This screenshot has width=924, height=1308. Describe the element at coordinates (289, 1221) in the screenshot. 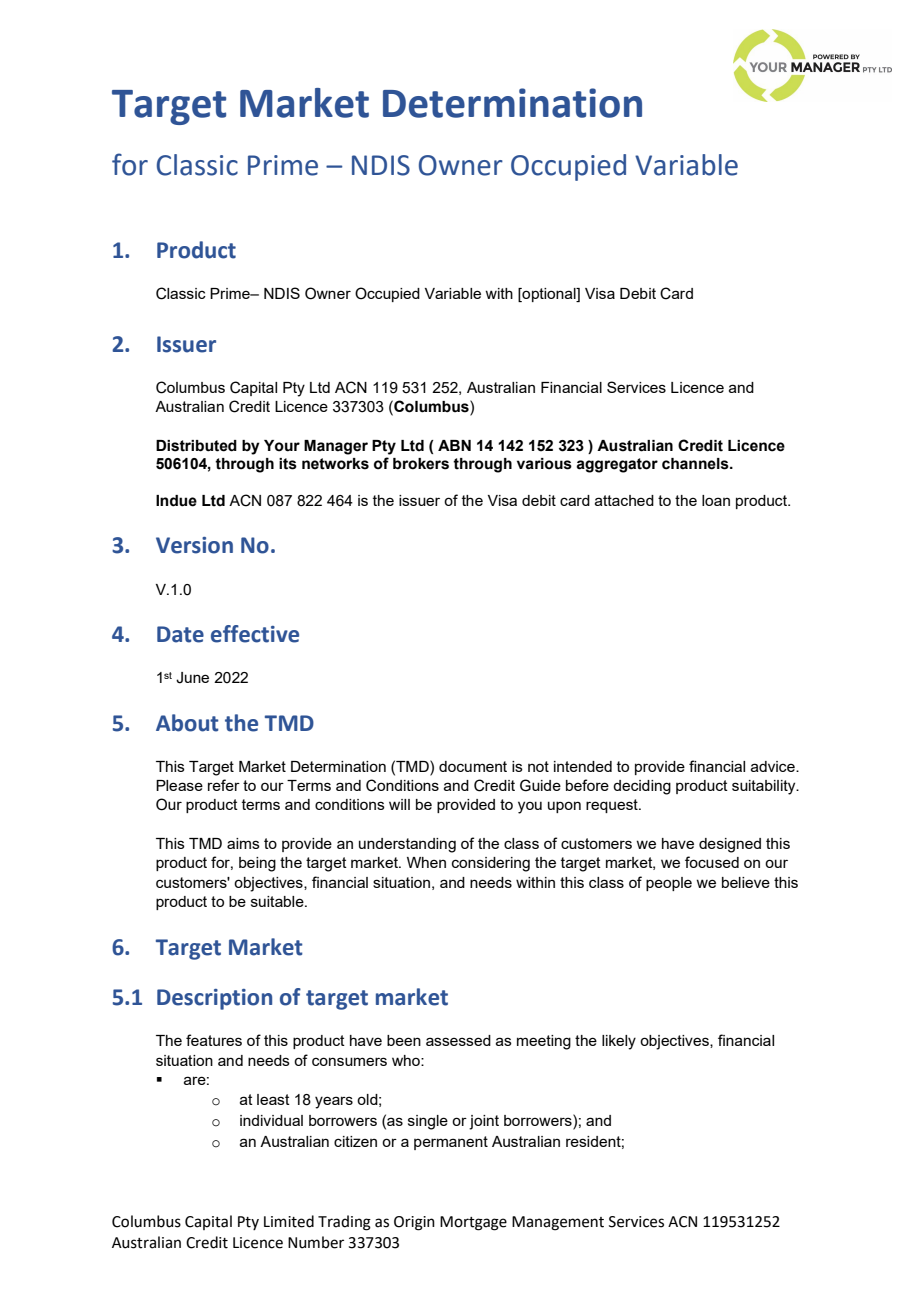

I see `Limited` at that location.
